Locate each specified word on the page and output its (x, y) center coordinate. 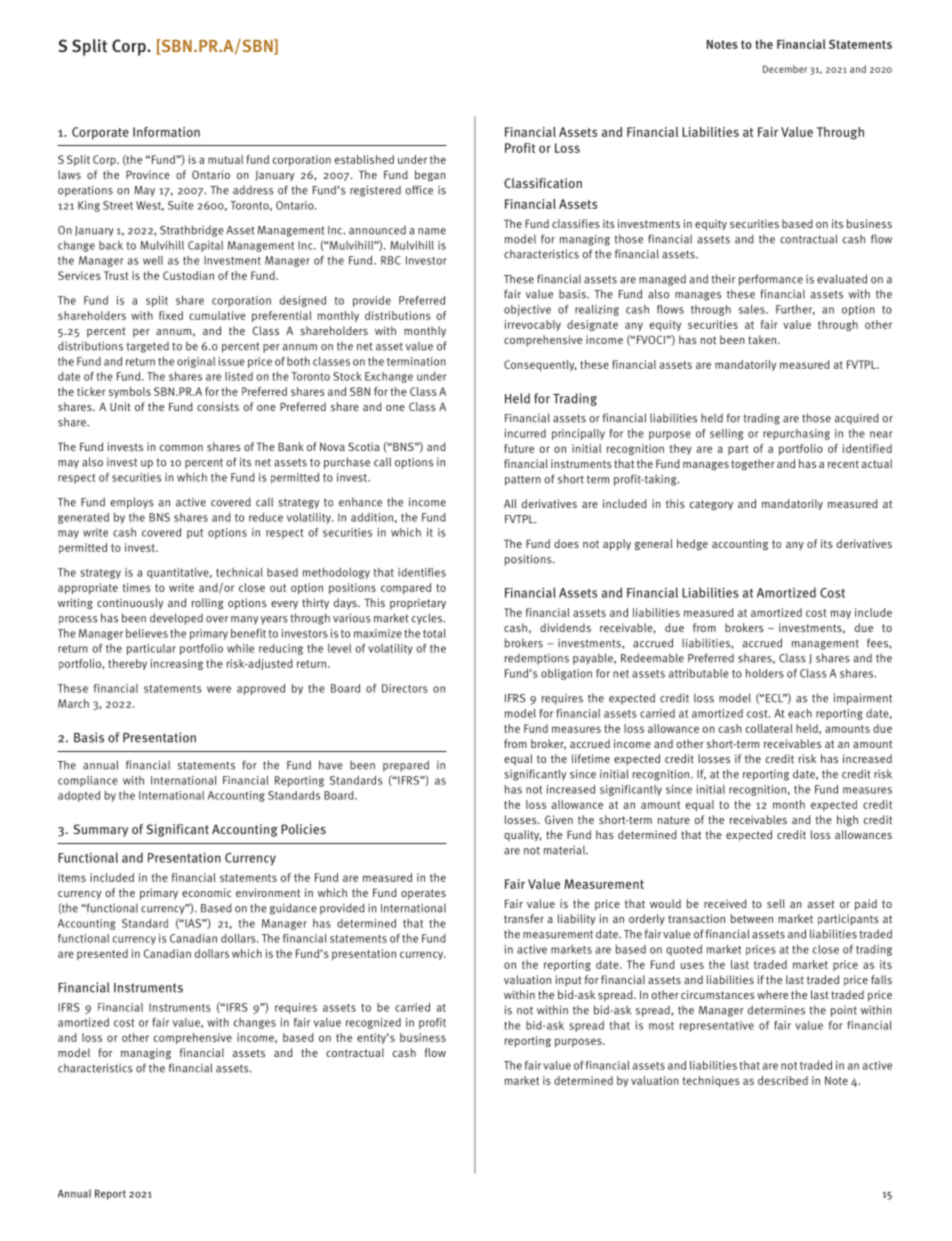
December (785, 69)
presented (102, 954)
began (430, 175)
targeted (147, 347)
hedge (692, 544)
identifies (422, 572)
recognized (373, 1023)
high (847, 820)
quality (523, 835)
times (137, 587)
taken (762, 339)
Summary (101, 830)
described (783, 1080)
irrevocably (533, 325)
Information (166, 132)
